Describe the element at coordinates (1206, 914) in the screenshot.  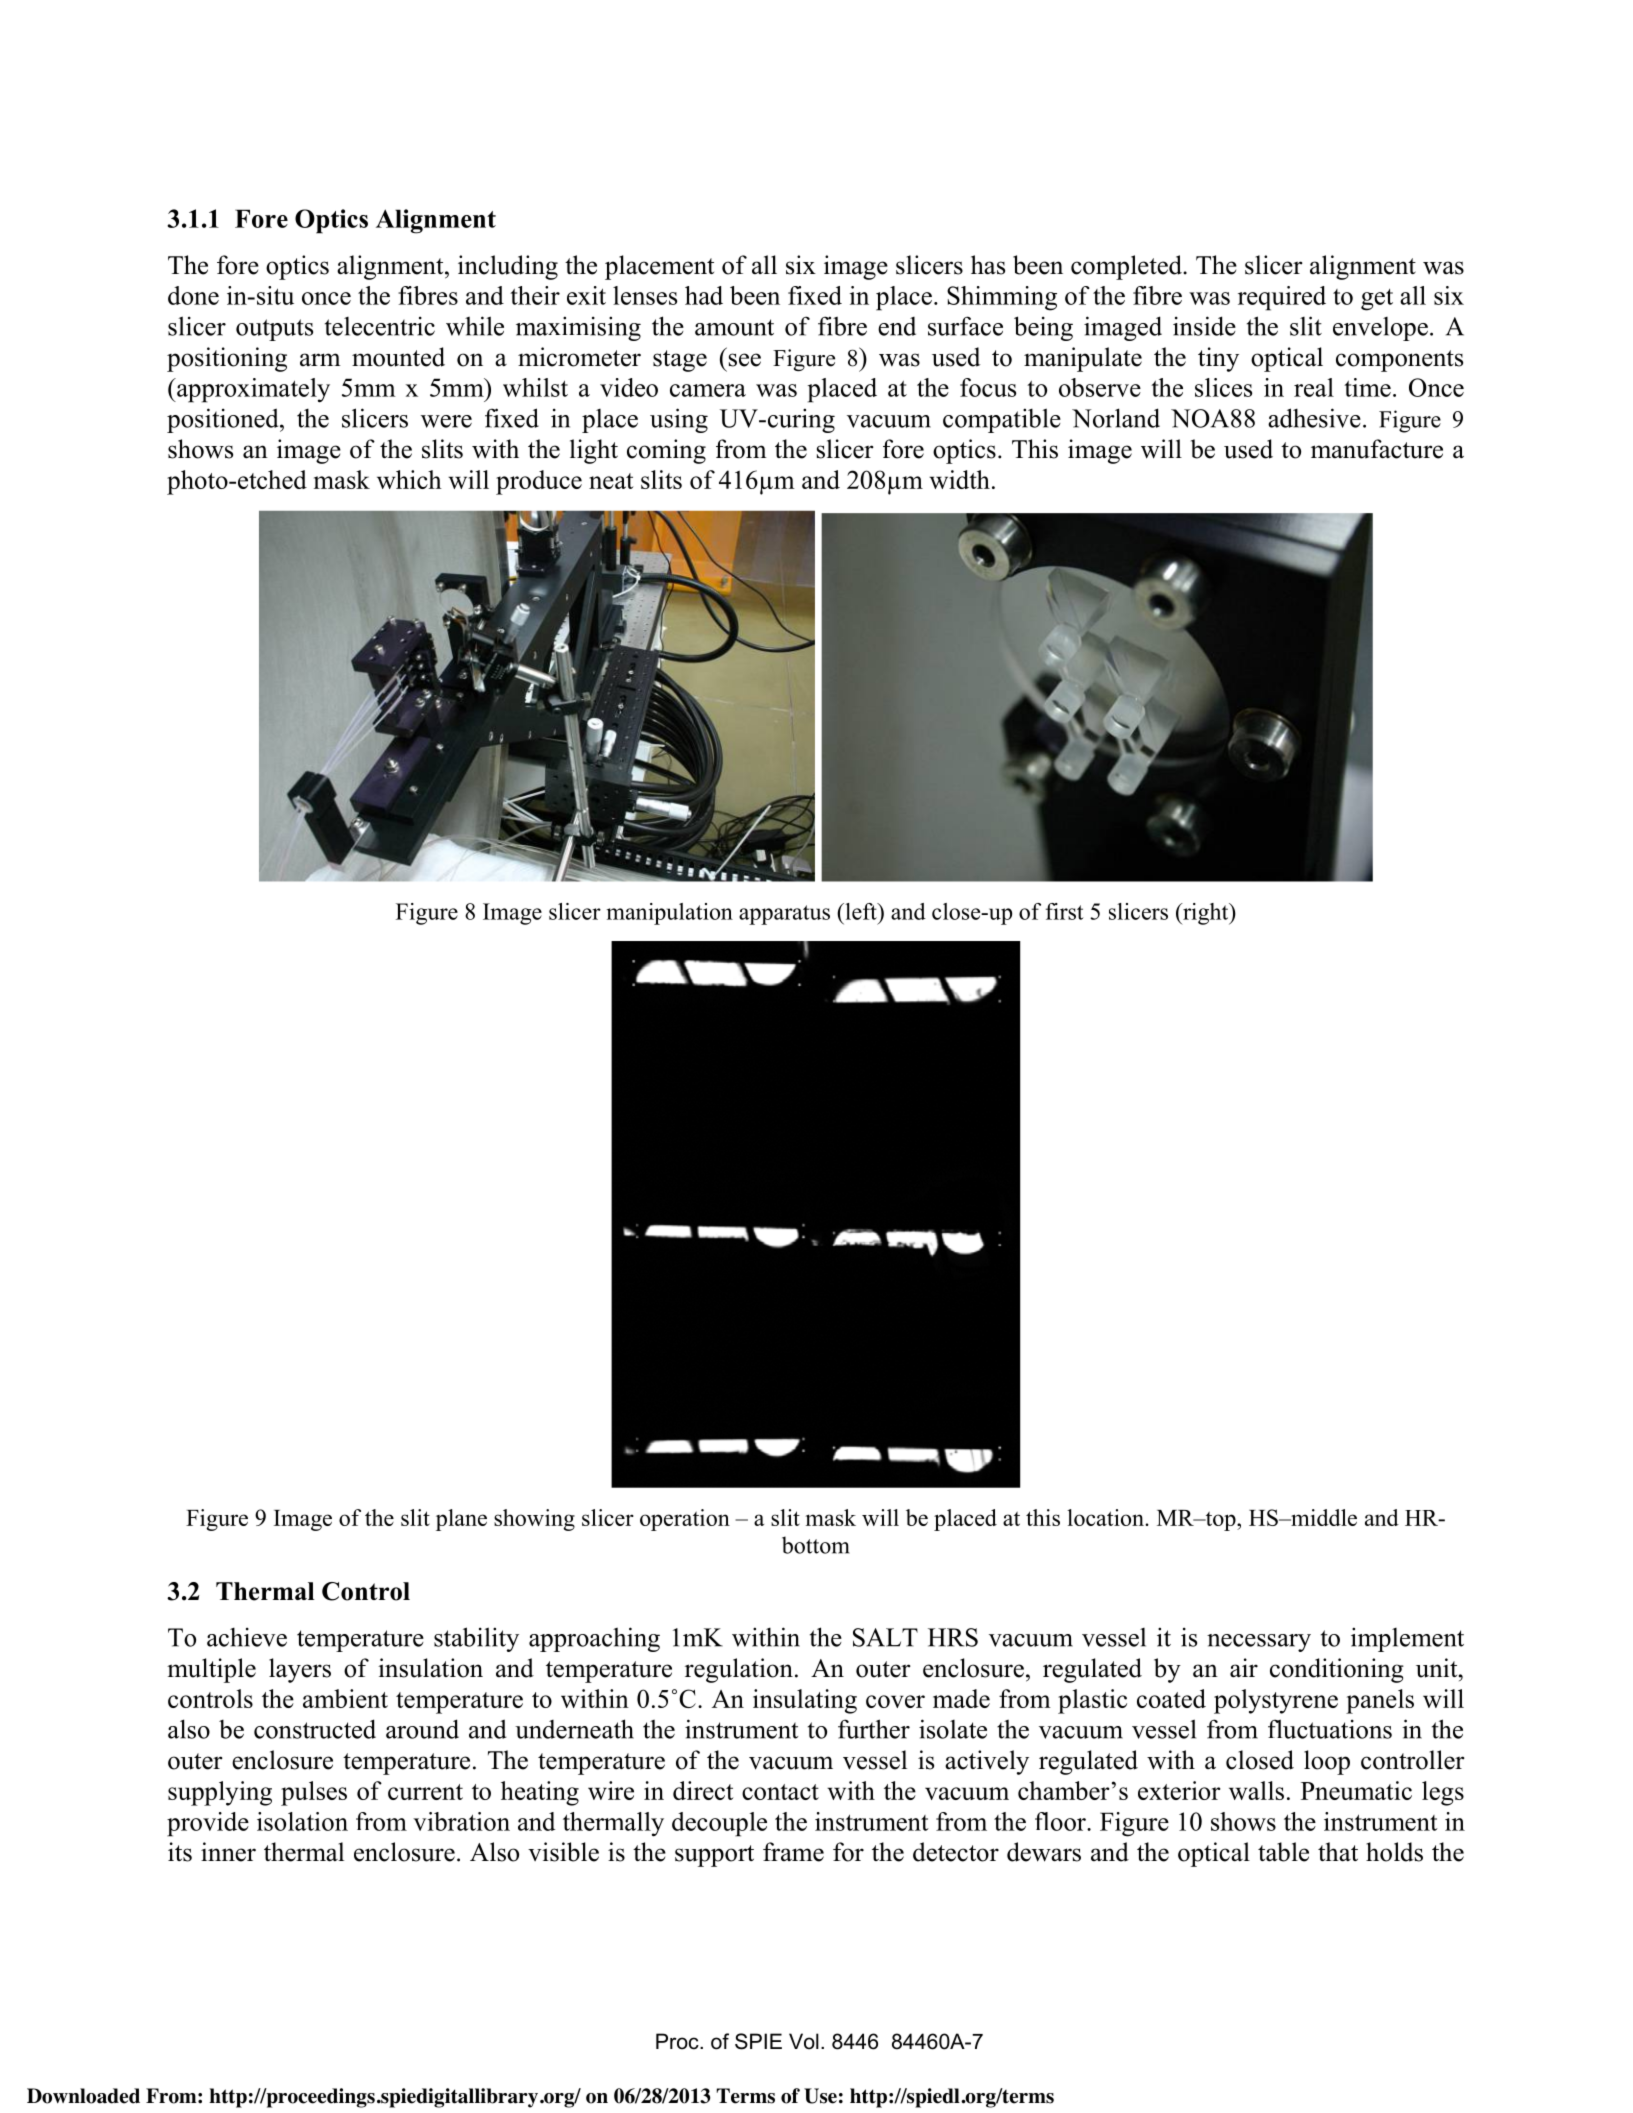
I see `right` at that location.
